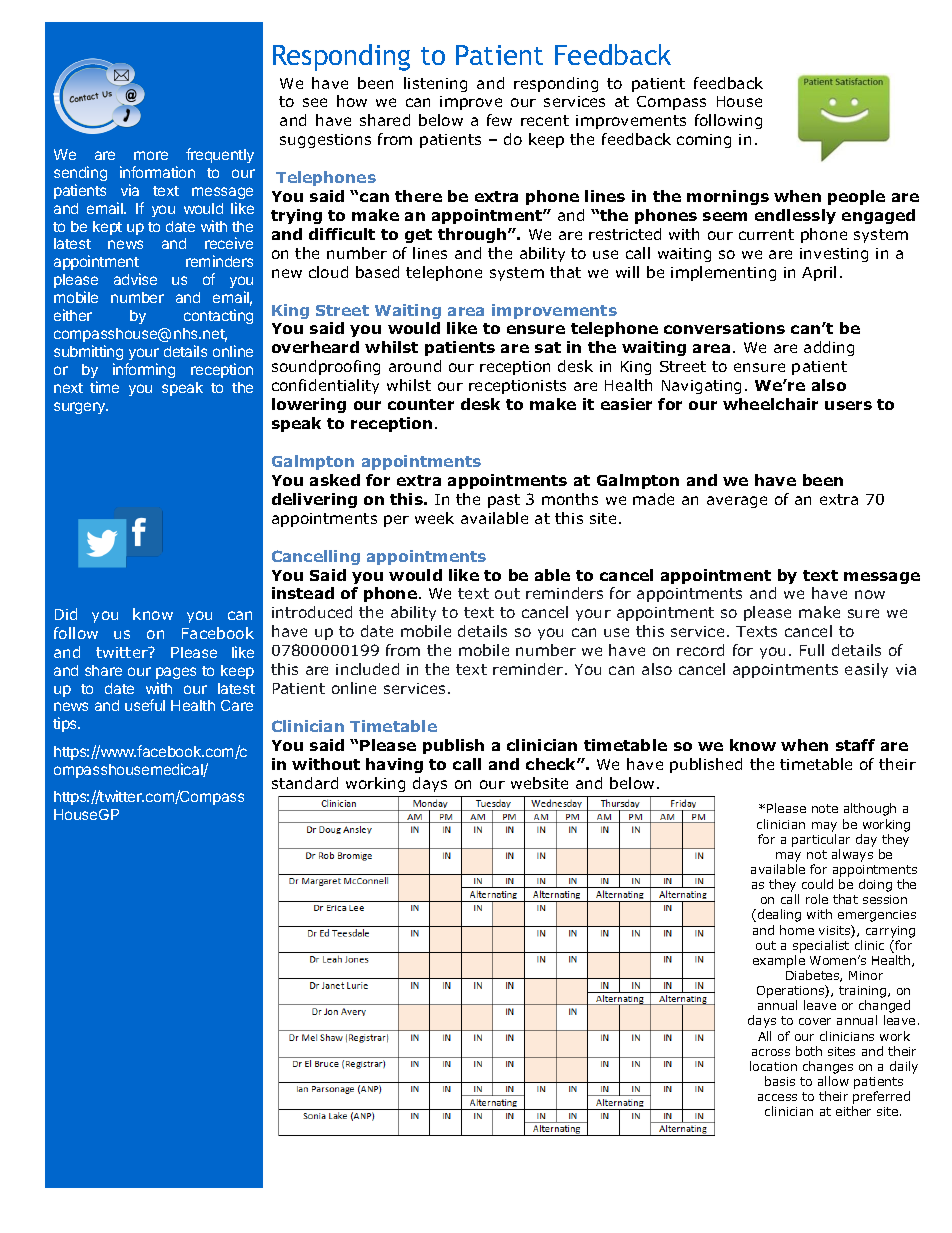  Describe the element at coordinates (305, 783) in the screenshot. I see `standard` at that location.
